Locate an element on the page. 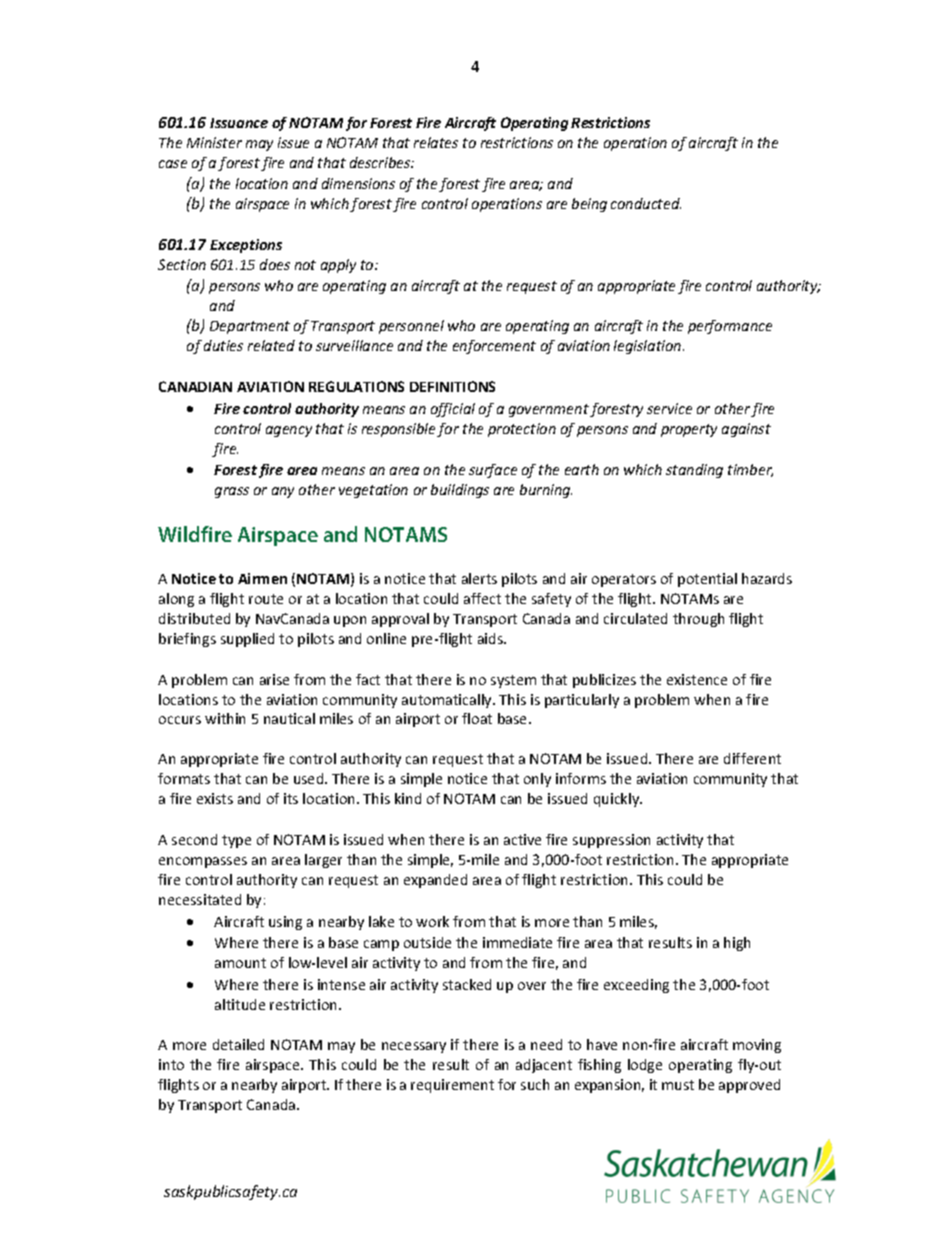 This document has height=1233, width=952. within is located at coordinates (225, 718).
